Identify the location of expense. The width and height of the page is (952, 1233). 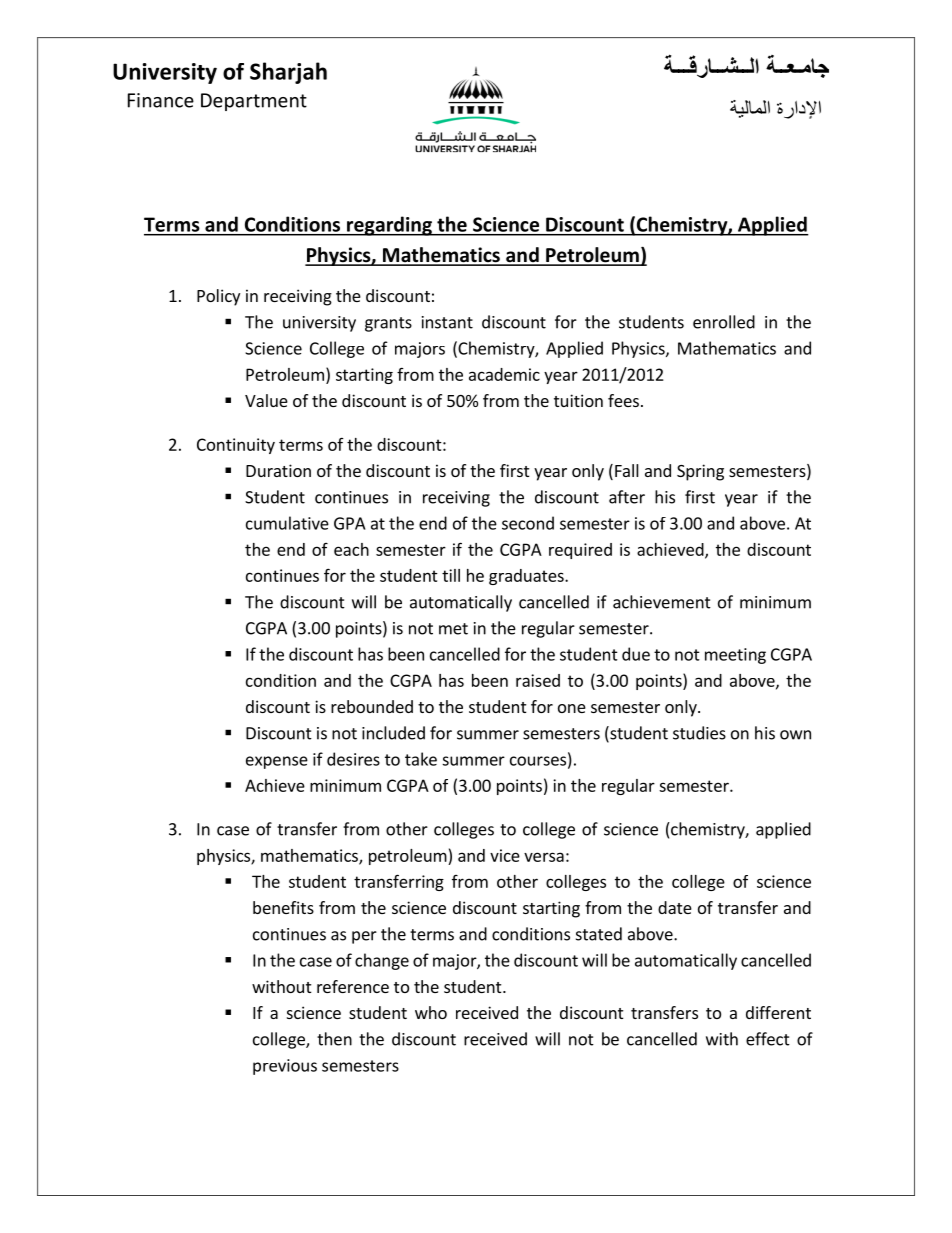
(277, 762).
